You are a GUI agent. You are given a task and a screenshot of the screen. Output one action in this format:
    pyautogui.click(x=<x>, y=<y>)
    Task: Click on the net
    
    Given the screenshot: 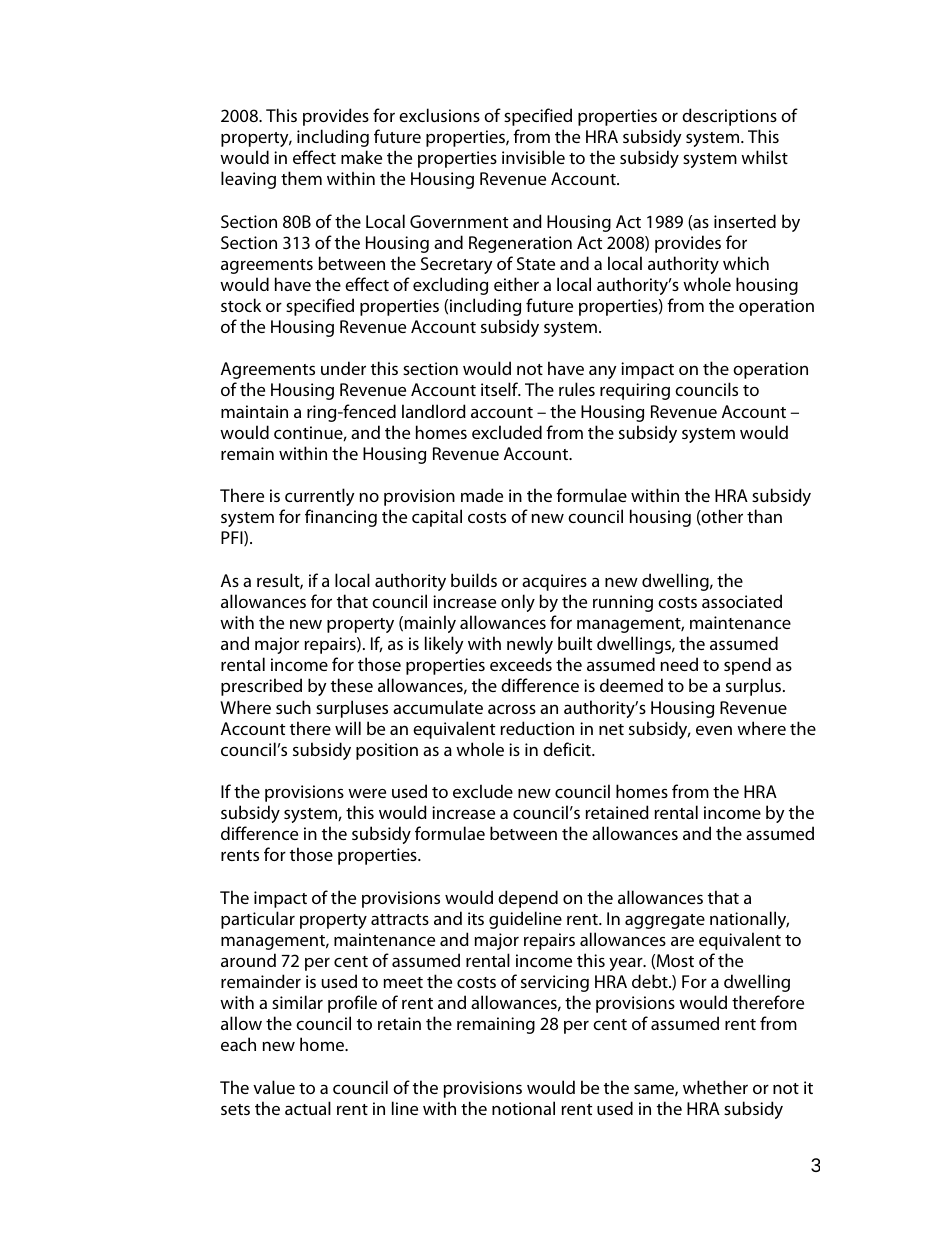 What is the action you would take?
    pyautogui.click(x=611, y=729)
